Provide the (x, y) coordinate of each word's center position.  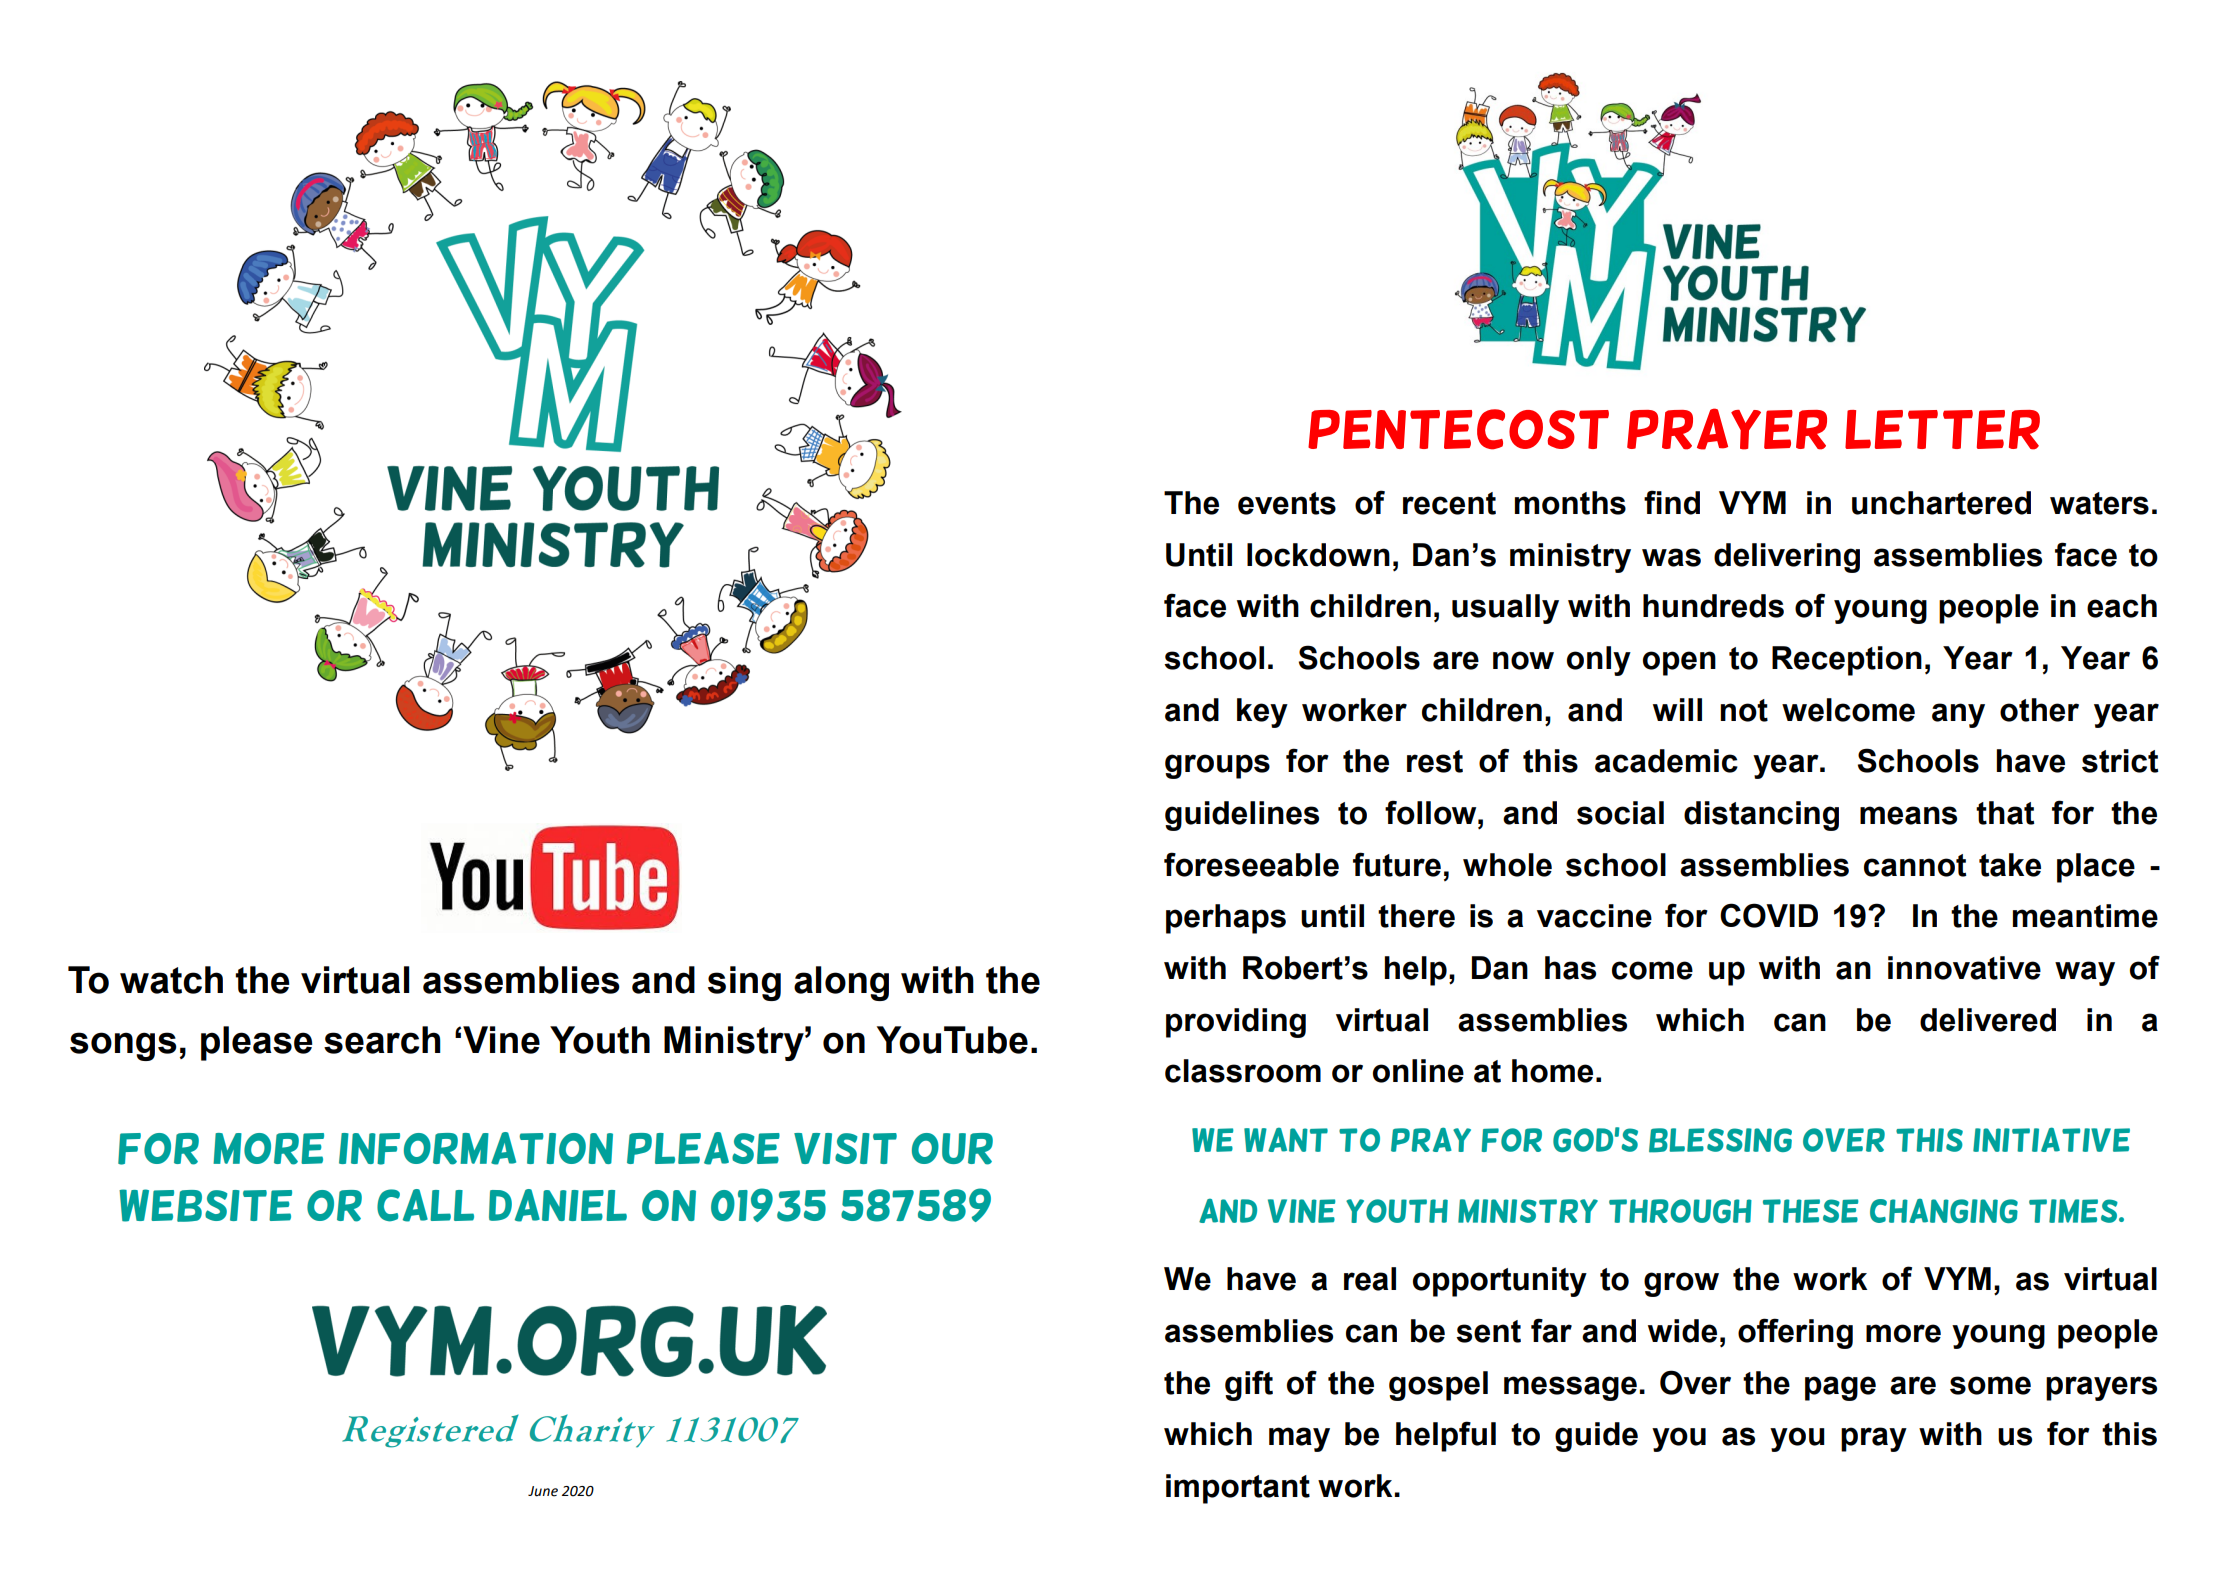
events (1287, 503)
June (543, 1491)
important (1238, 1489)
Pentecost (1458, 429)
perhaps (1226, 919)
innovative (1964, 968)
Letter (1942, 430)
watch (171, 980)
